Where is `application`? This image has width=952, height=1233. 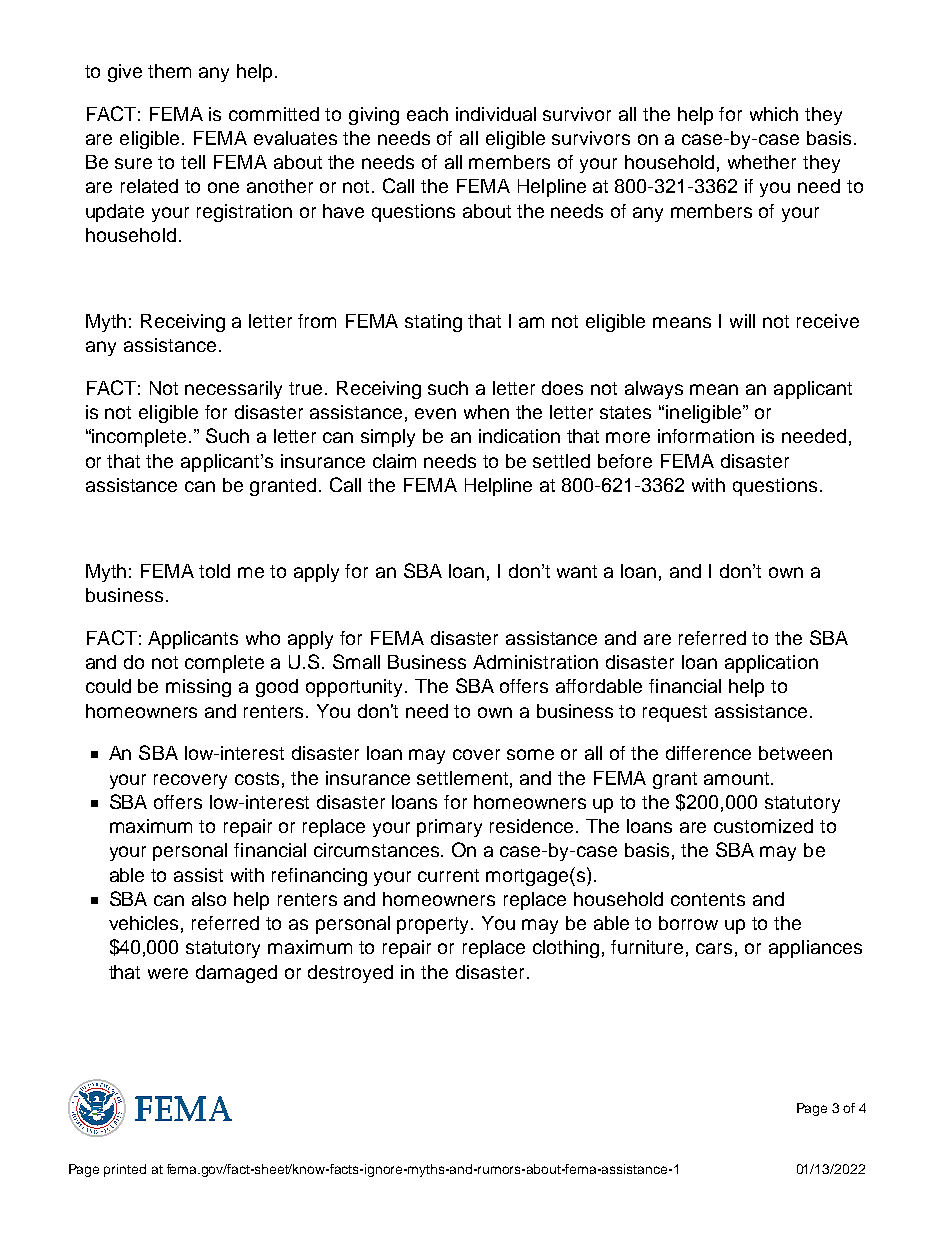 application is located at coordinates (771, 664).
